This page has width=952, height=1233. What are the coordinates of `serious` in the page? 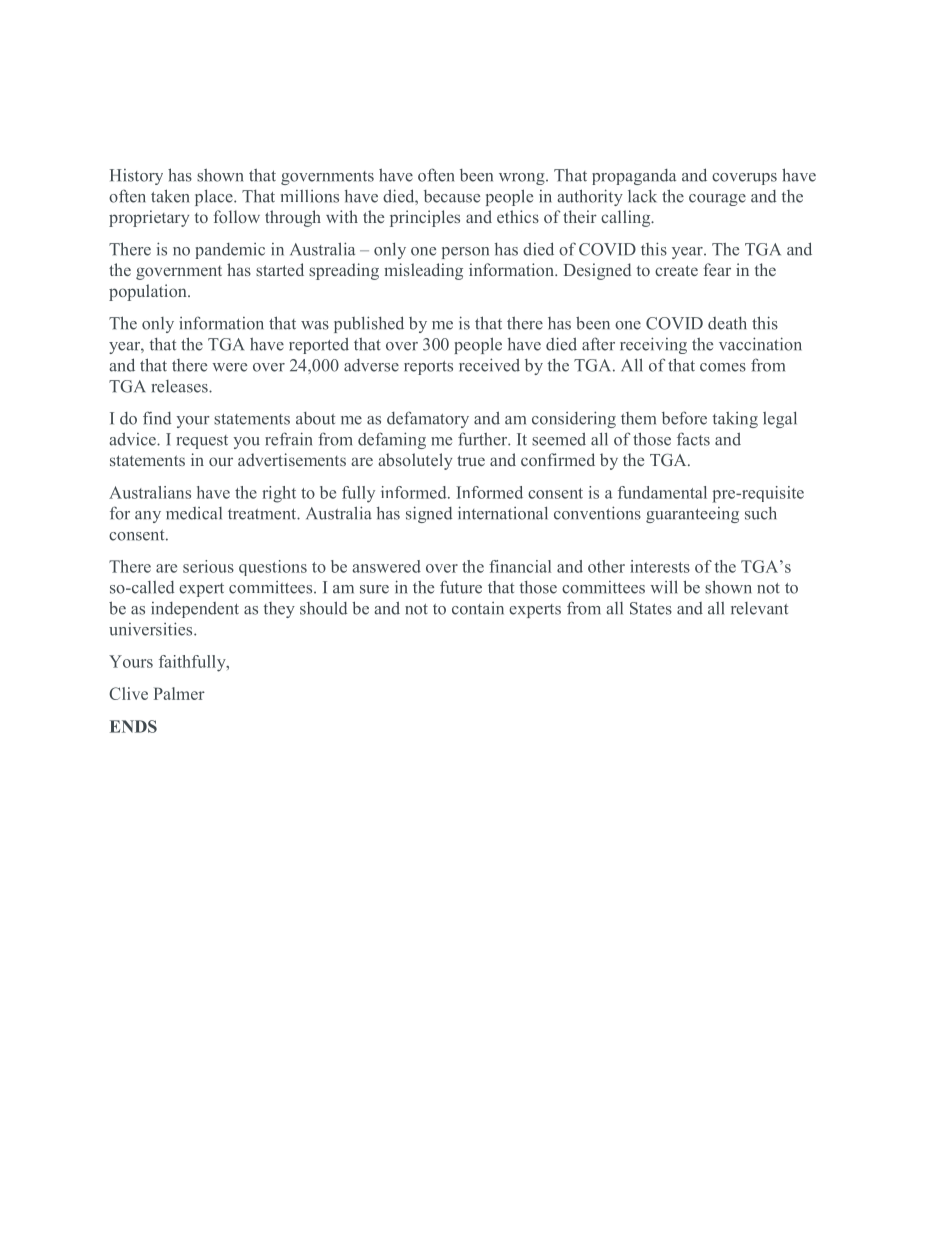 It's located at (208, 566).
